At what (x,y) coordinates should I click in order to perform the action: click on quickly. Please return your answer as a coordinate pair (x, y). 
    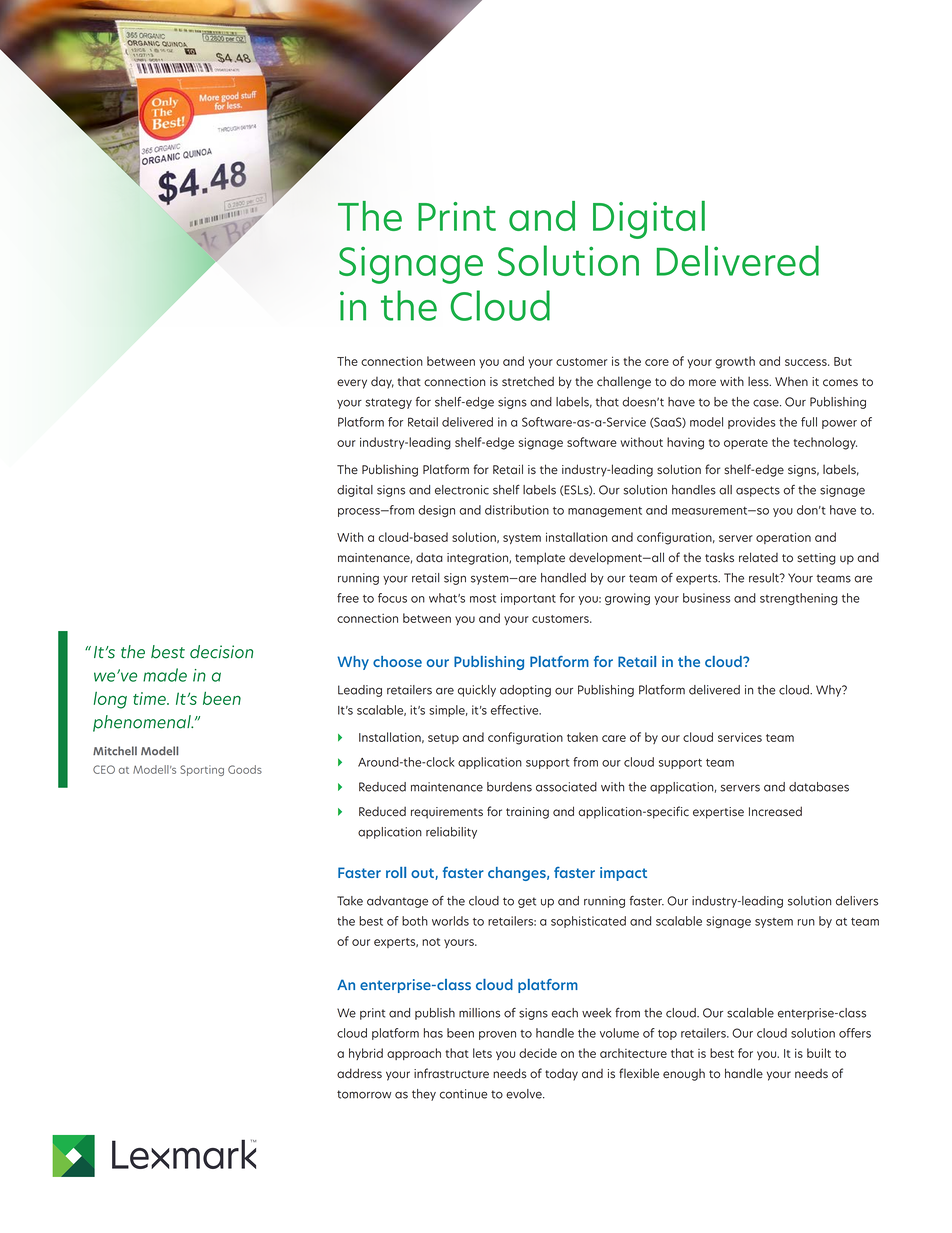
    Looking at the image, I should click on (477, 691).
